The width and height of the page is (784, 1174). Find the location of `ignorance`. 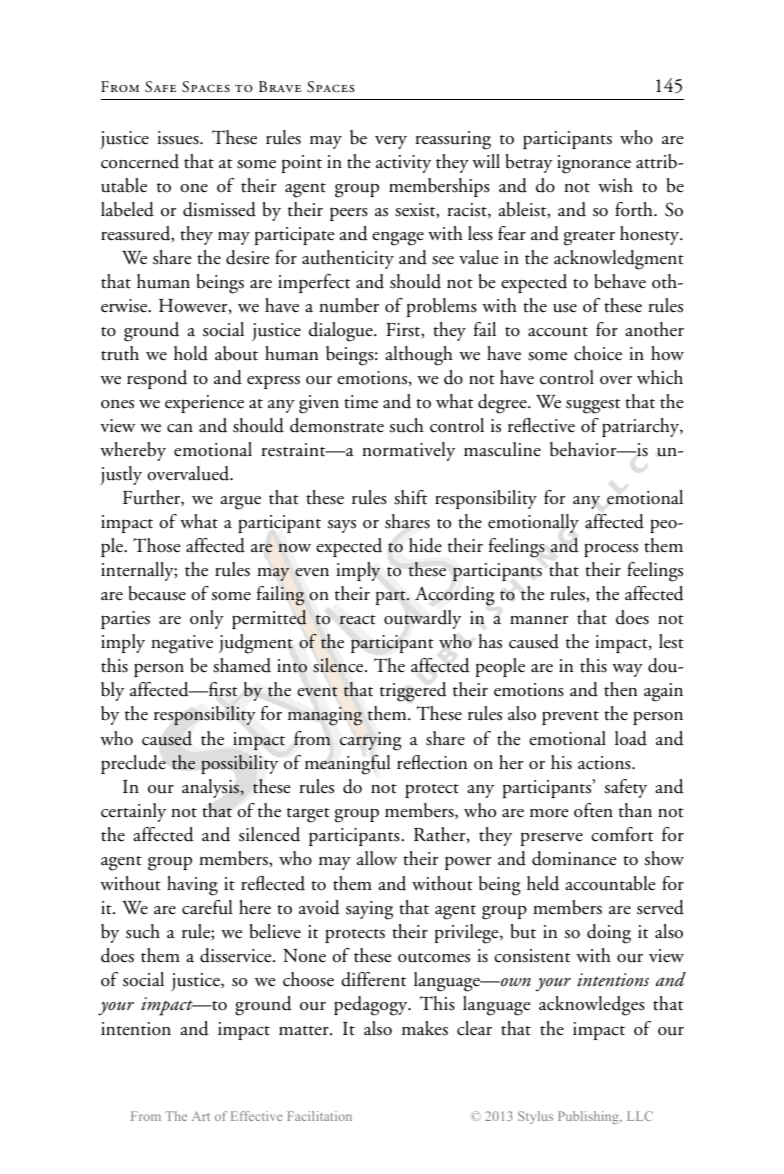

ignorance is located at coordinates (594, 164).
